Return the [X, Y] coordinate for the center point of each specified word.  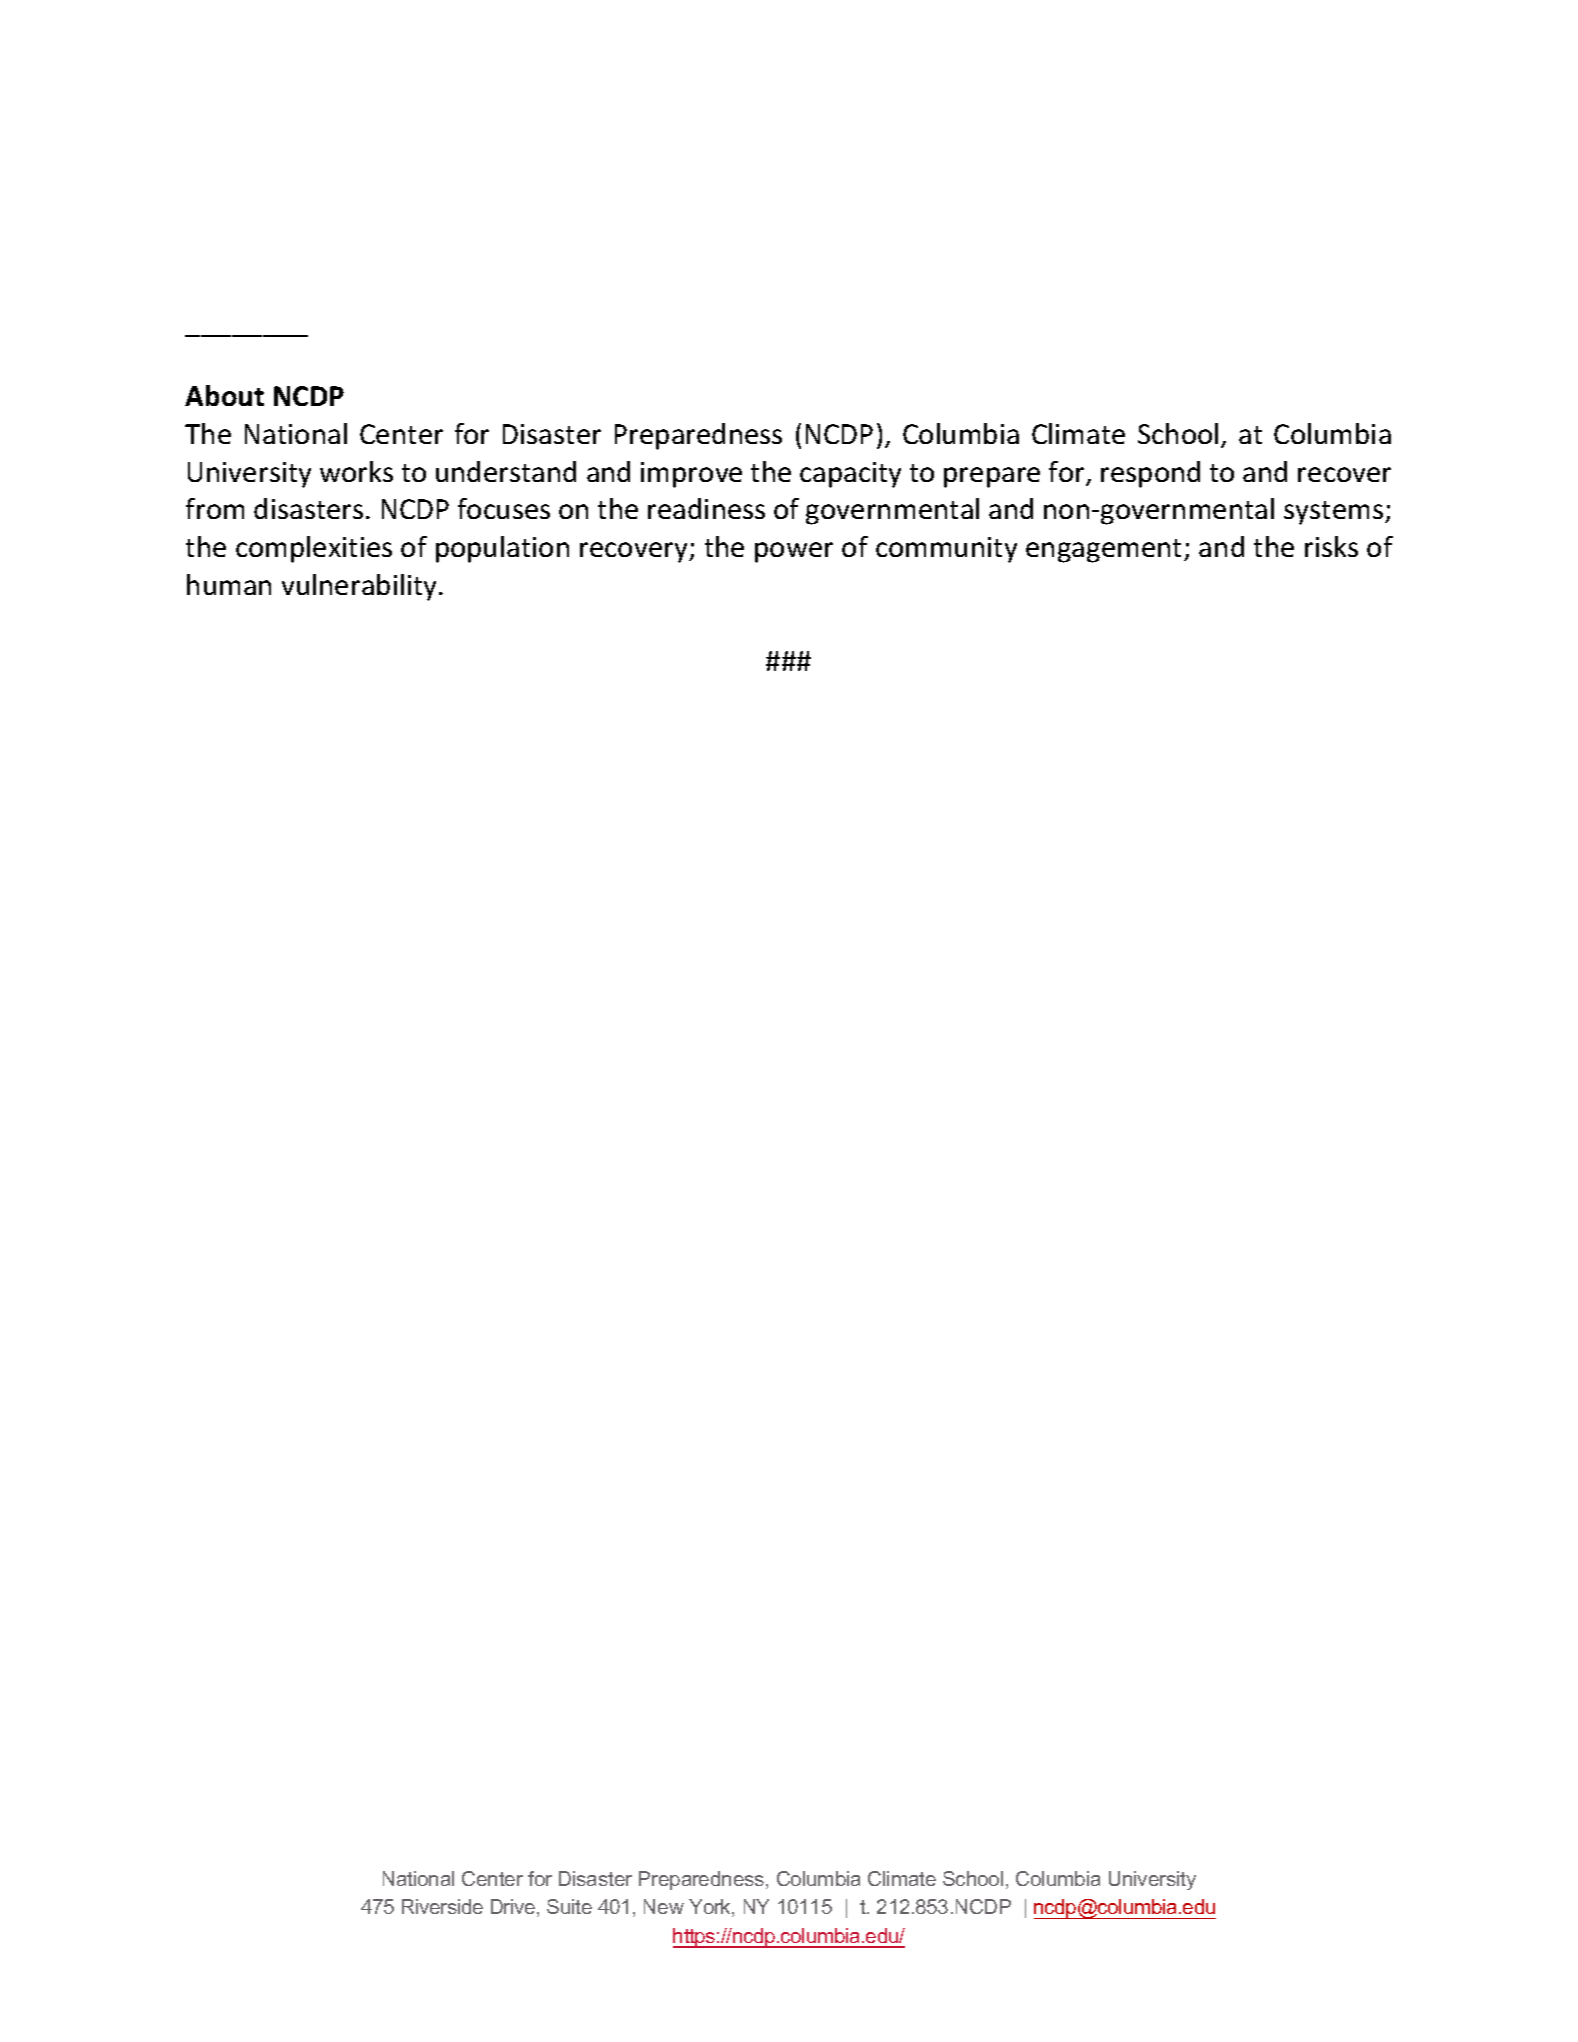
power [794, 552]
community [946, 550]
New [664, 1906]
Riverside [442, 1906]
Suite [569, 1906]
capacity [850, 475]
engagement [1105, 551]
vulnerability [361, 587]
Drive [514, 1908]
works [356, 471]
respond [1150, 474]
